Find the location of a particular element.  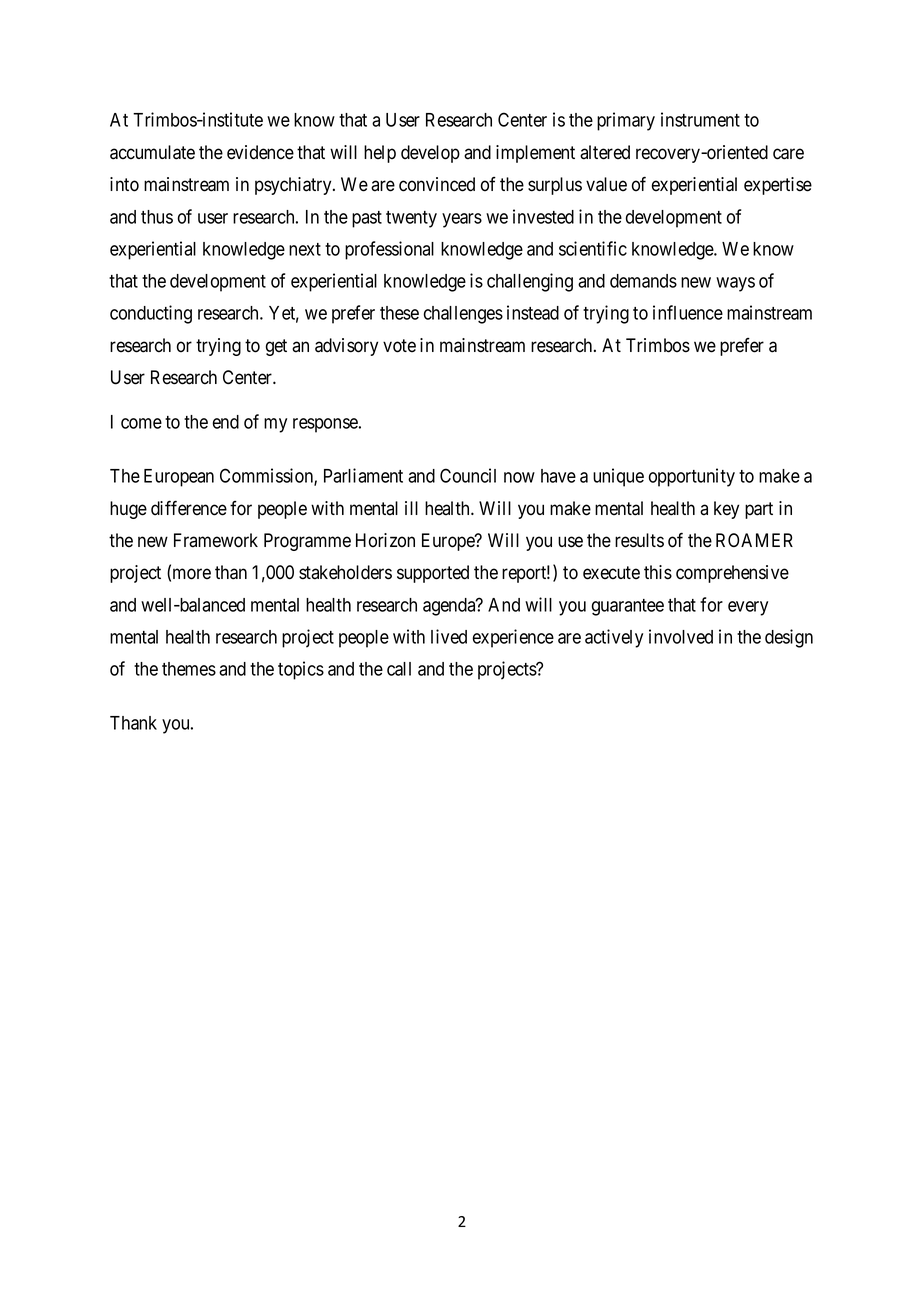

influence is located at coordinates (688, 312).
